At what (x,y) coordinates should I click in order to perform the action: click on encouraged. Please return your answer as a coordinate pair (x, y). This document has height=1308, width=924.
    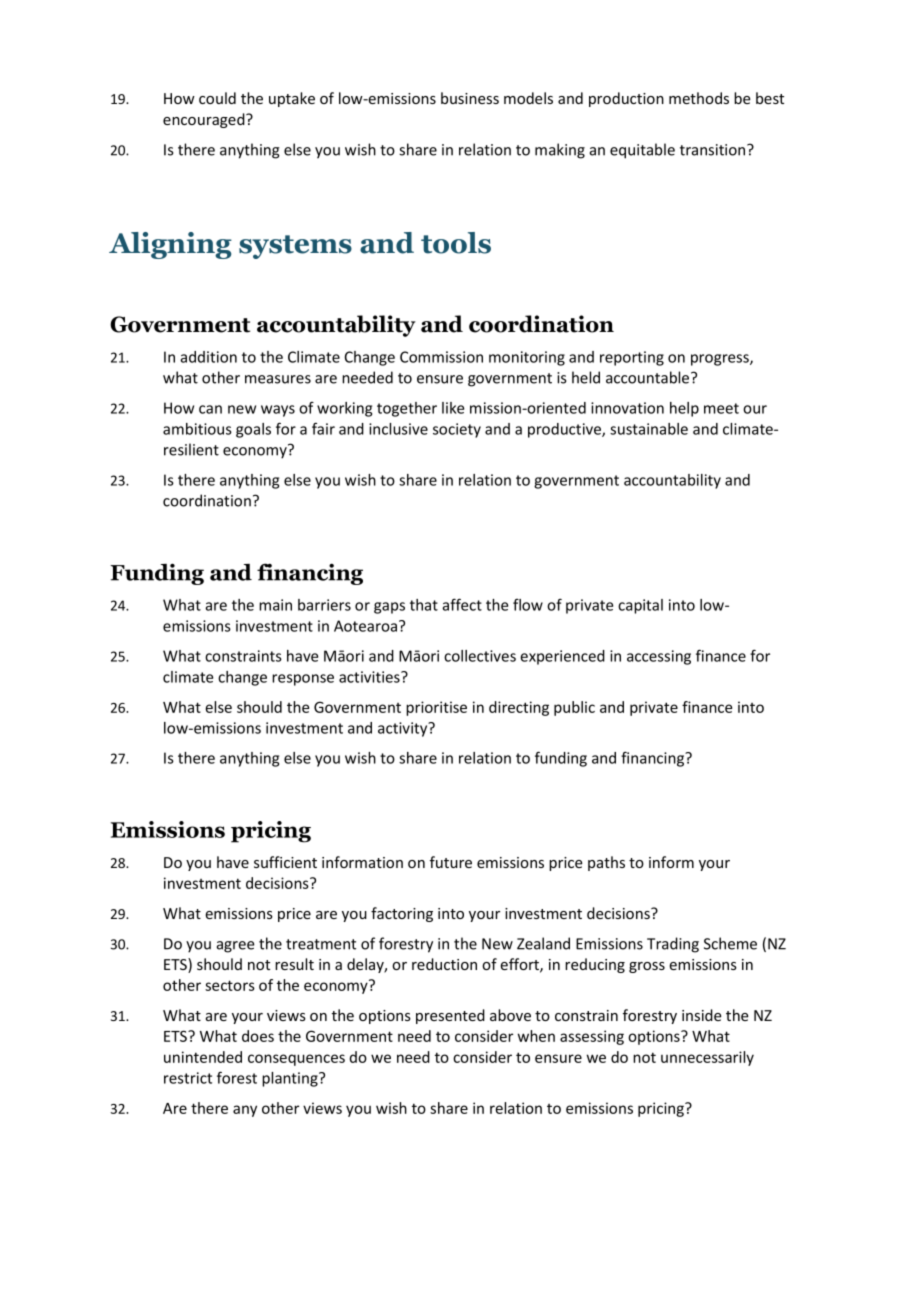
    Looking at the image, I should click on (205, 120).
